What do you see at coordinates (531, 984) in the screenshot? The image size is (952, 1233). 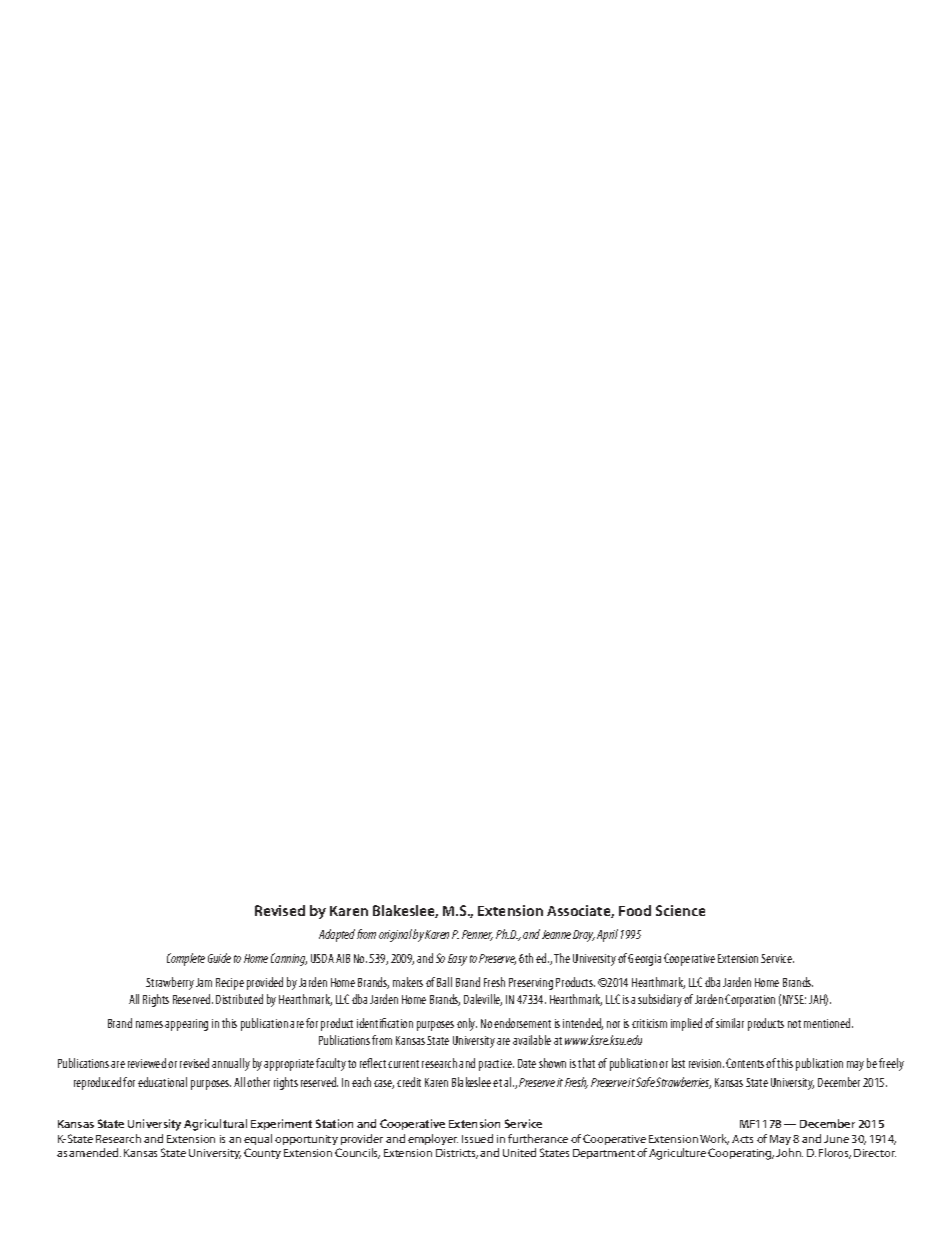 I see `Preserving` at bounding box center [531, 984].
